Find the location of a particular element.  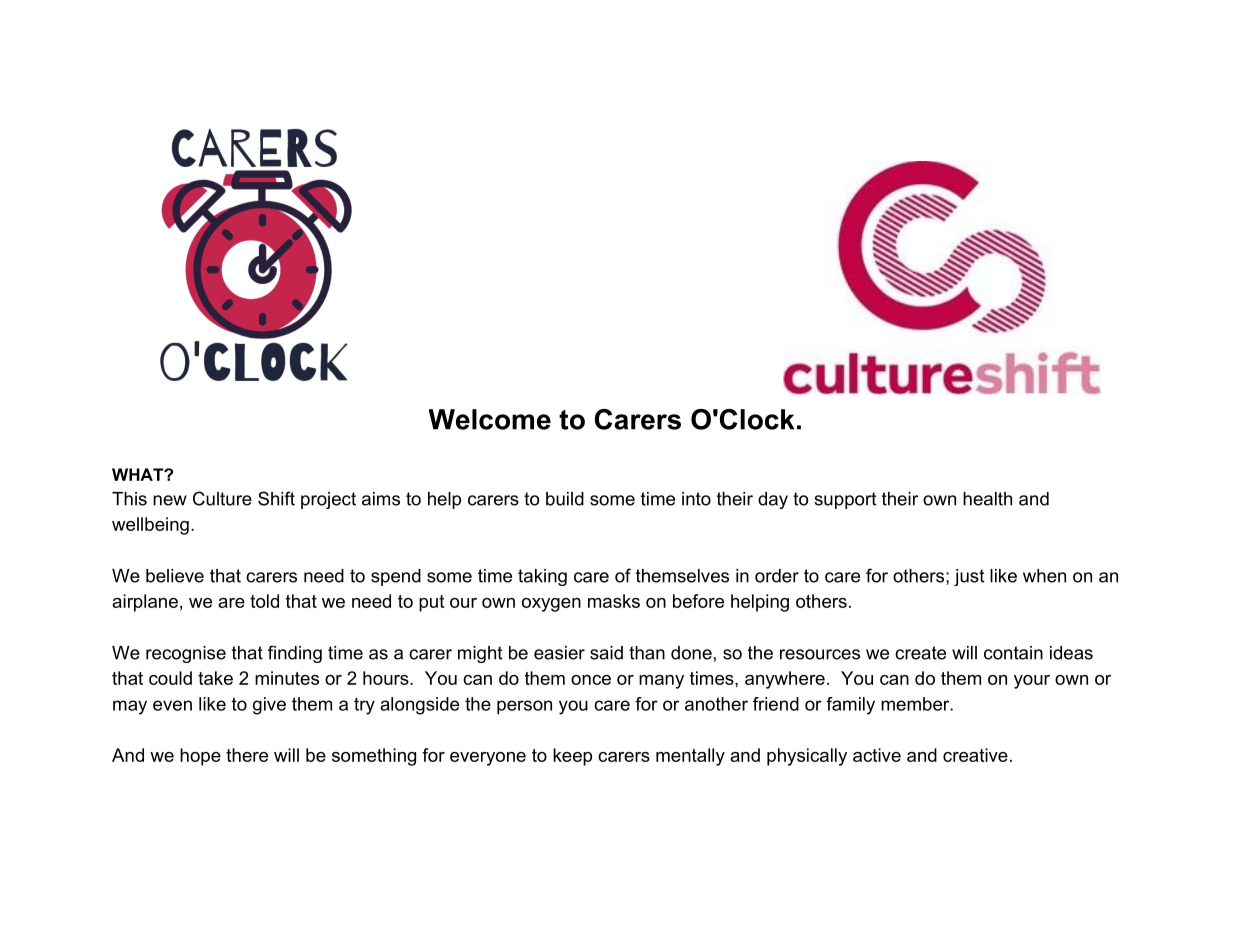

told is located at coordinates (264, 601).
